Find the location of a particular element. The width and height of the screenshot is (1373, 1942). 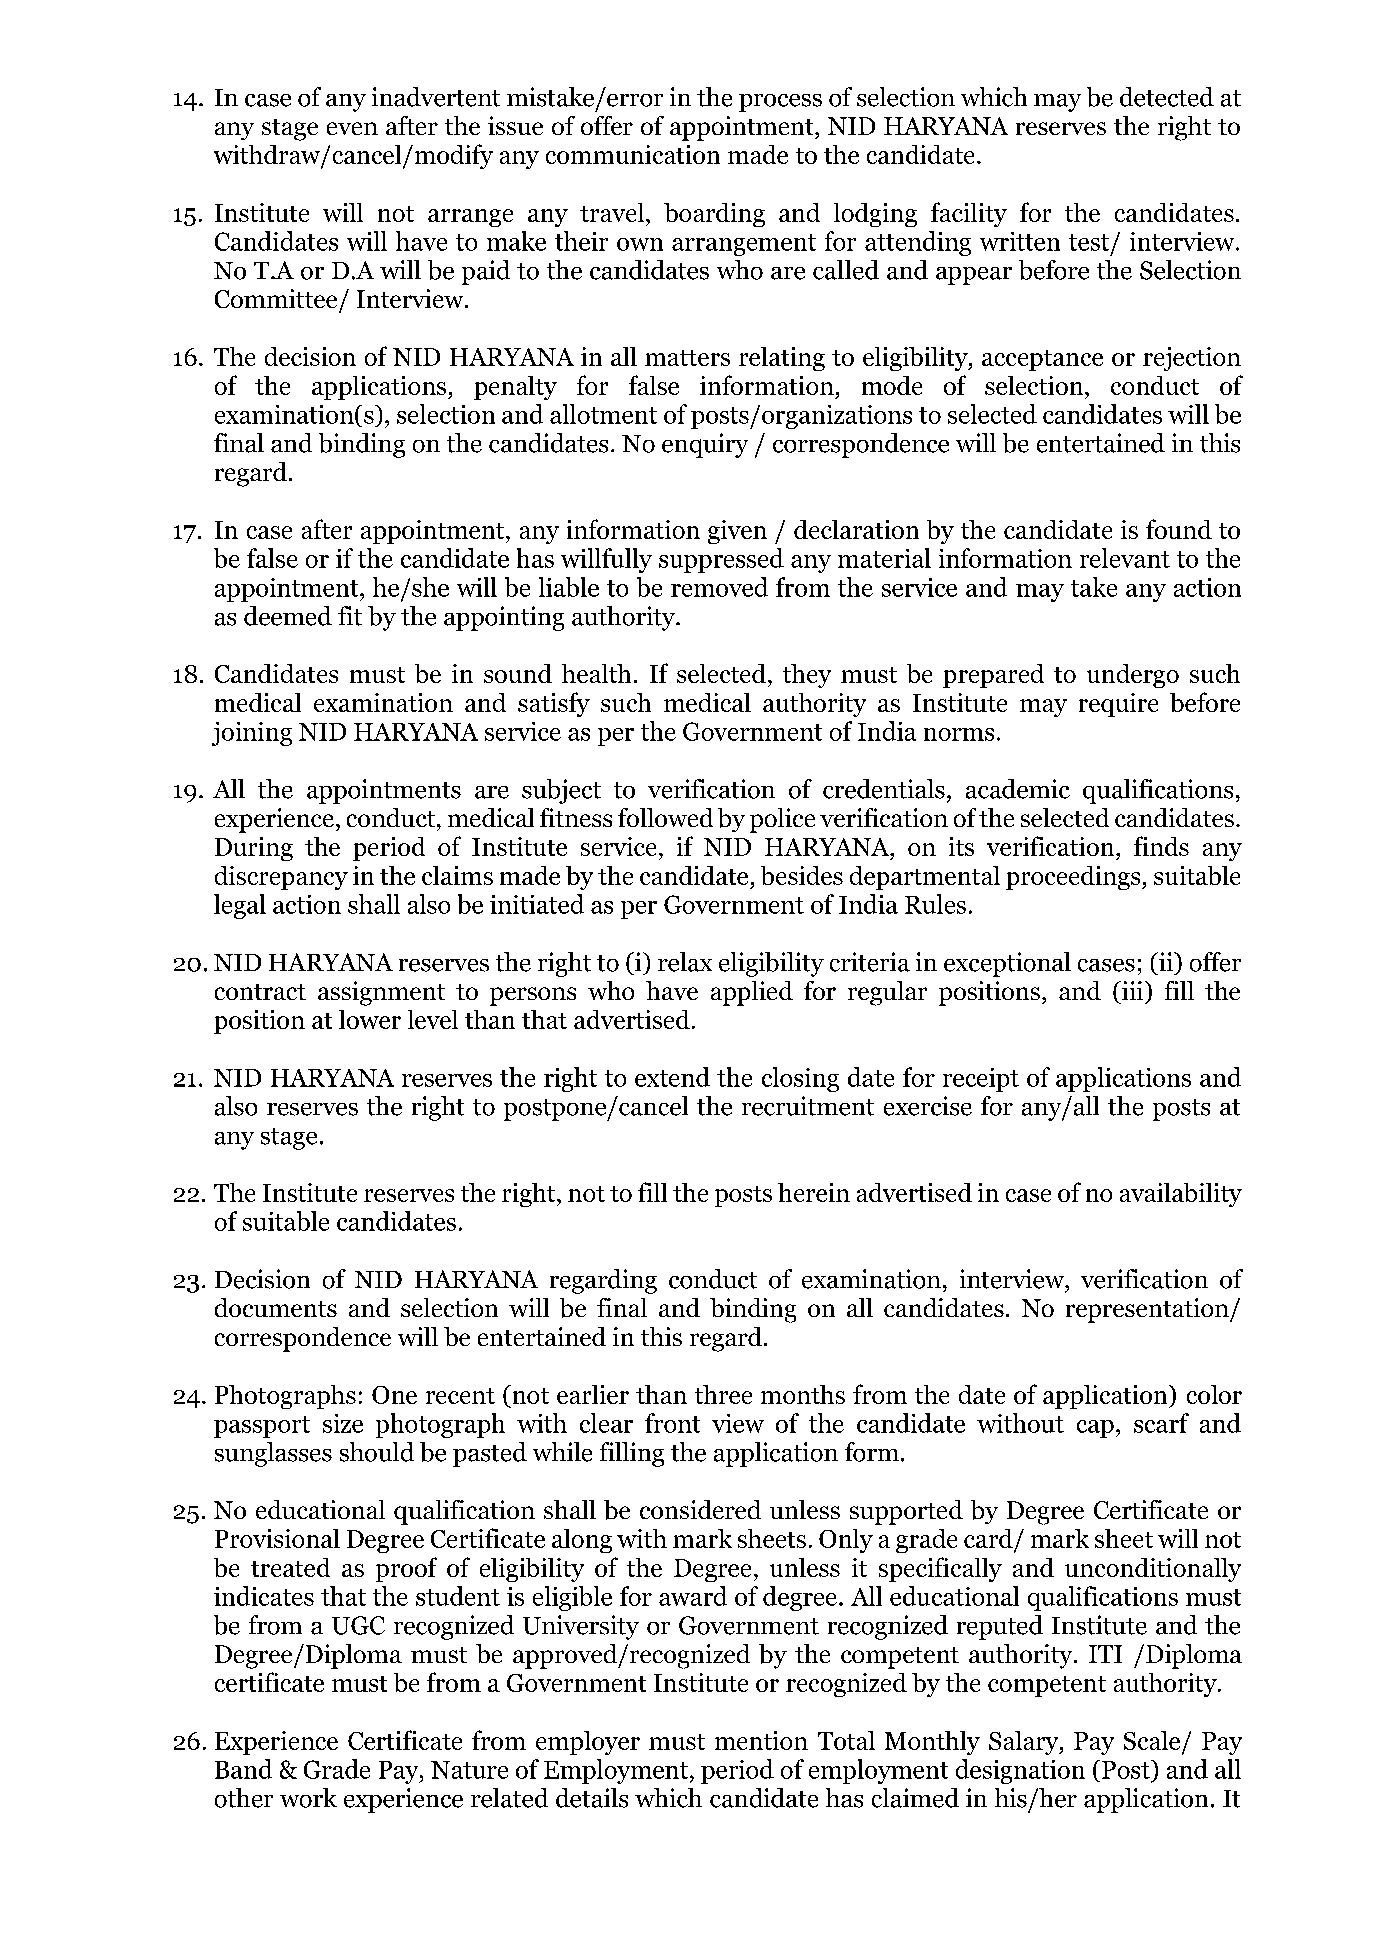

herein is located at coordinates (814, 1192).
